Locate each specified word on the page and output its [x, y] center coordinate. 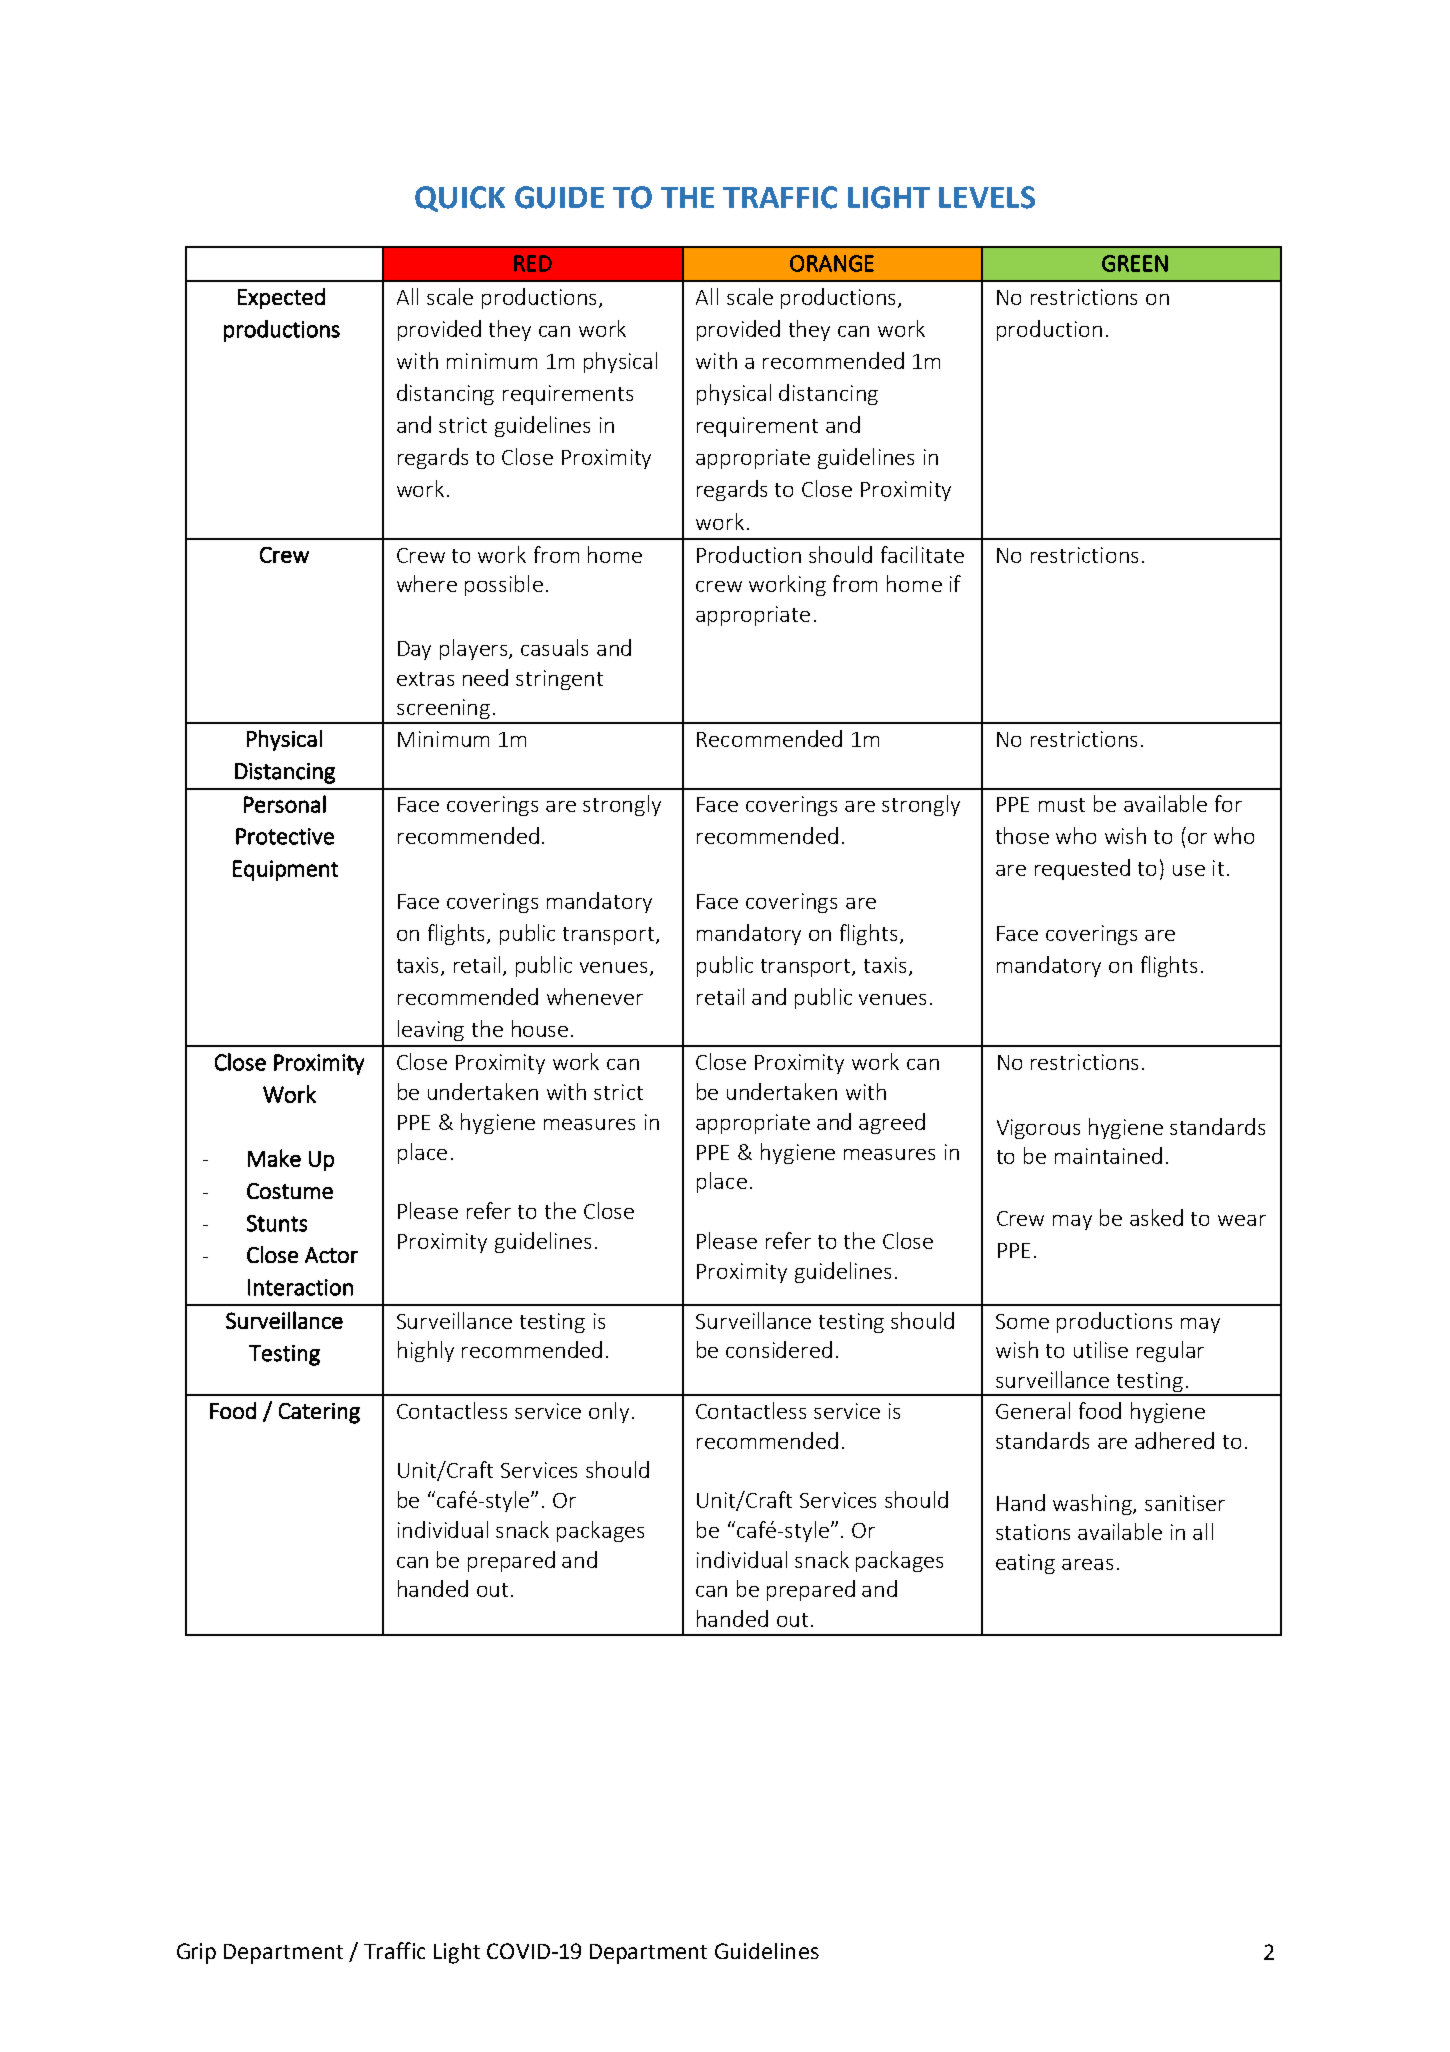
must [1062, 805]
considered [779, 1349]
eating [1025, 1564]
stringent [559, 680]
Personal [285, 804]
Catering [319, 1413]
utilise [1101, 1349]
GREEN [1135, 263]
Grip [196, 1953]
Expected [281, 298]
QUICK [460, 199]
